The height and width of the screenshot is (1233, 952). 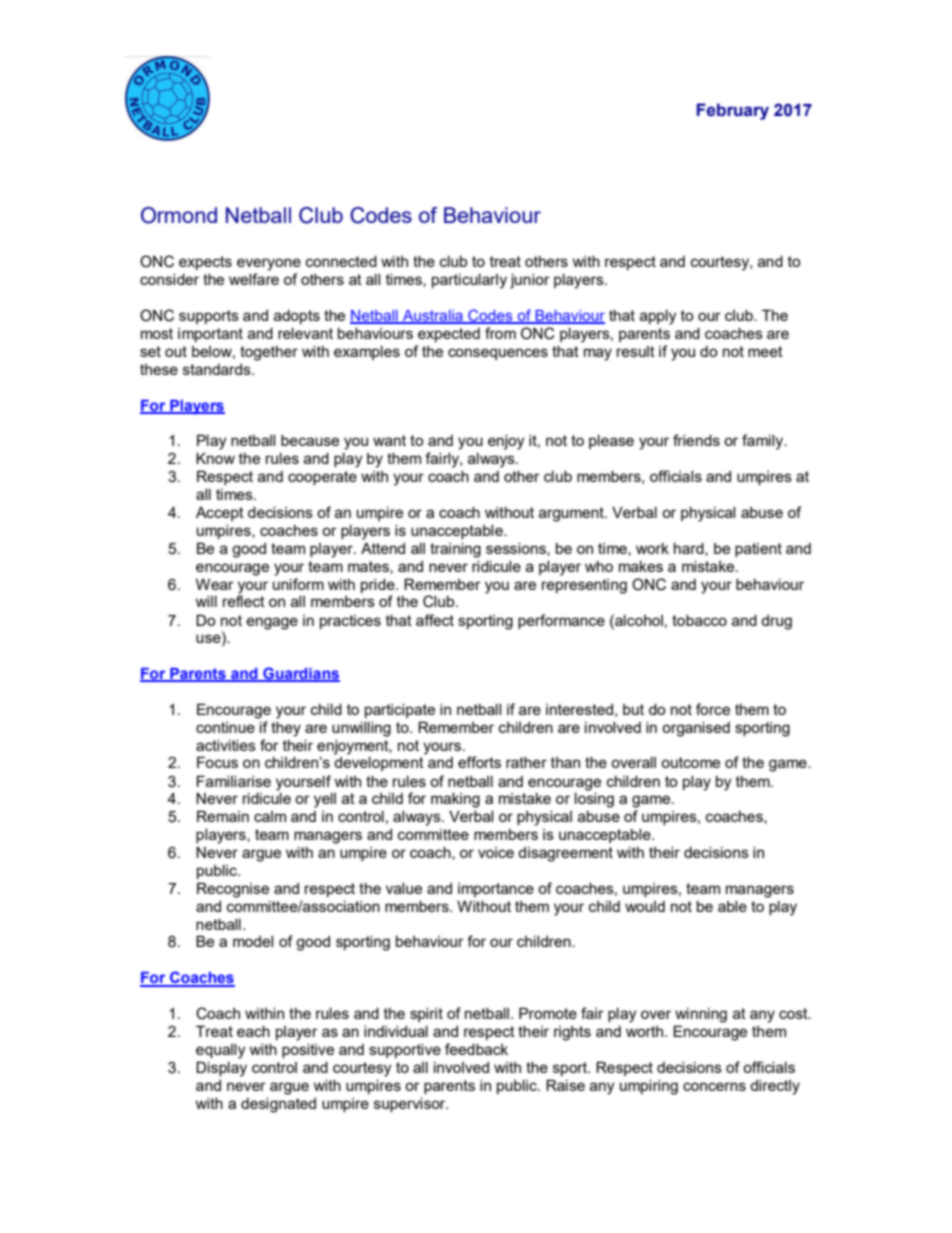 What do you see at coordinates (714, 1086) in the screenshot?
I see `concerns` at bounding box center [714, 1086].
